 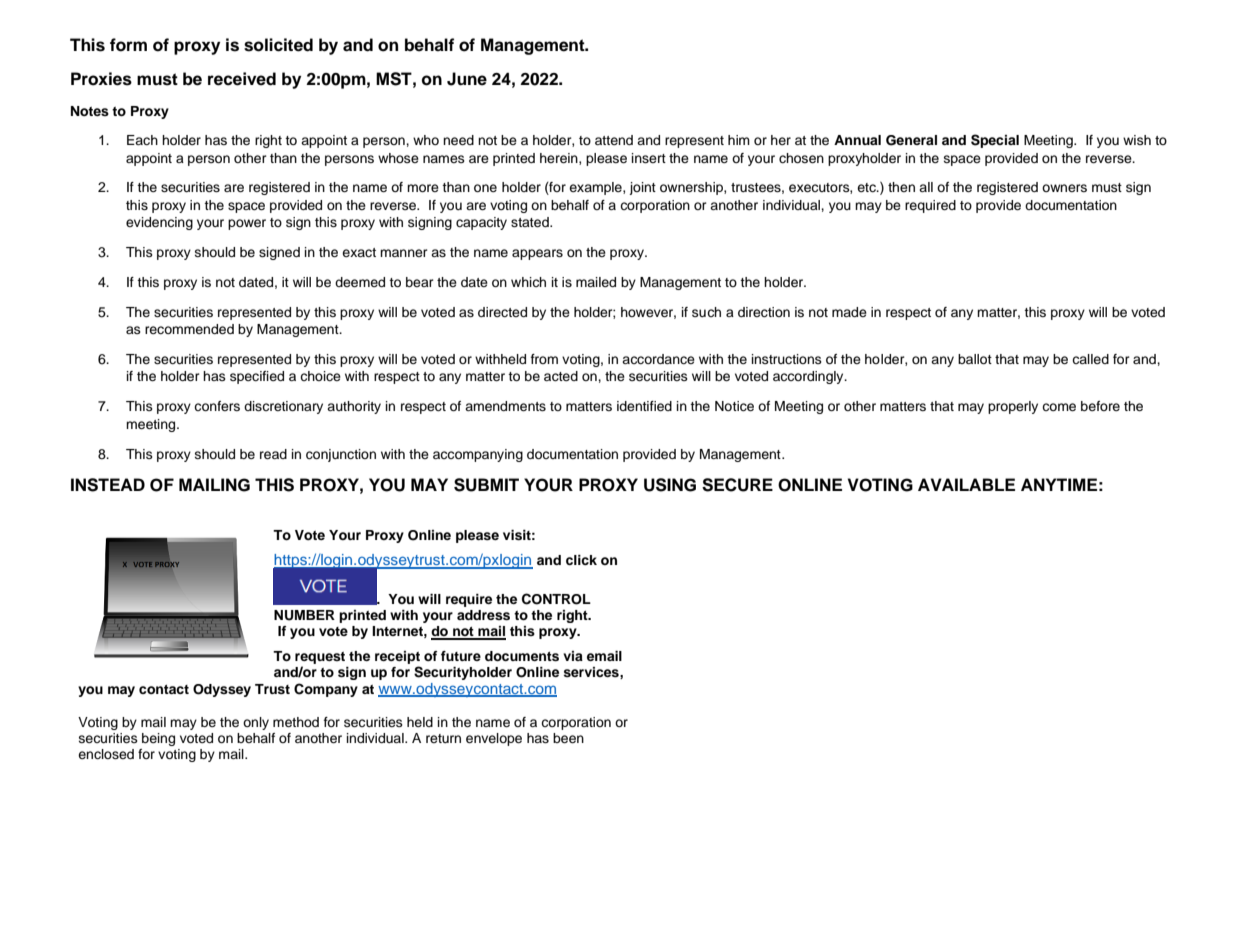 What do you see at coordinates (737, 485) in the screenshot?
I see `SECURE` at bounding box center [737, 485].
